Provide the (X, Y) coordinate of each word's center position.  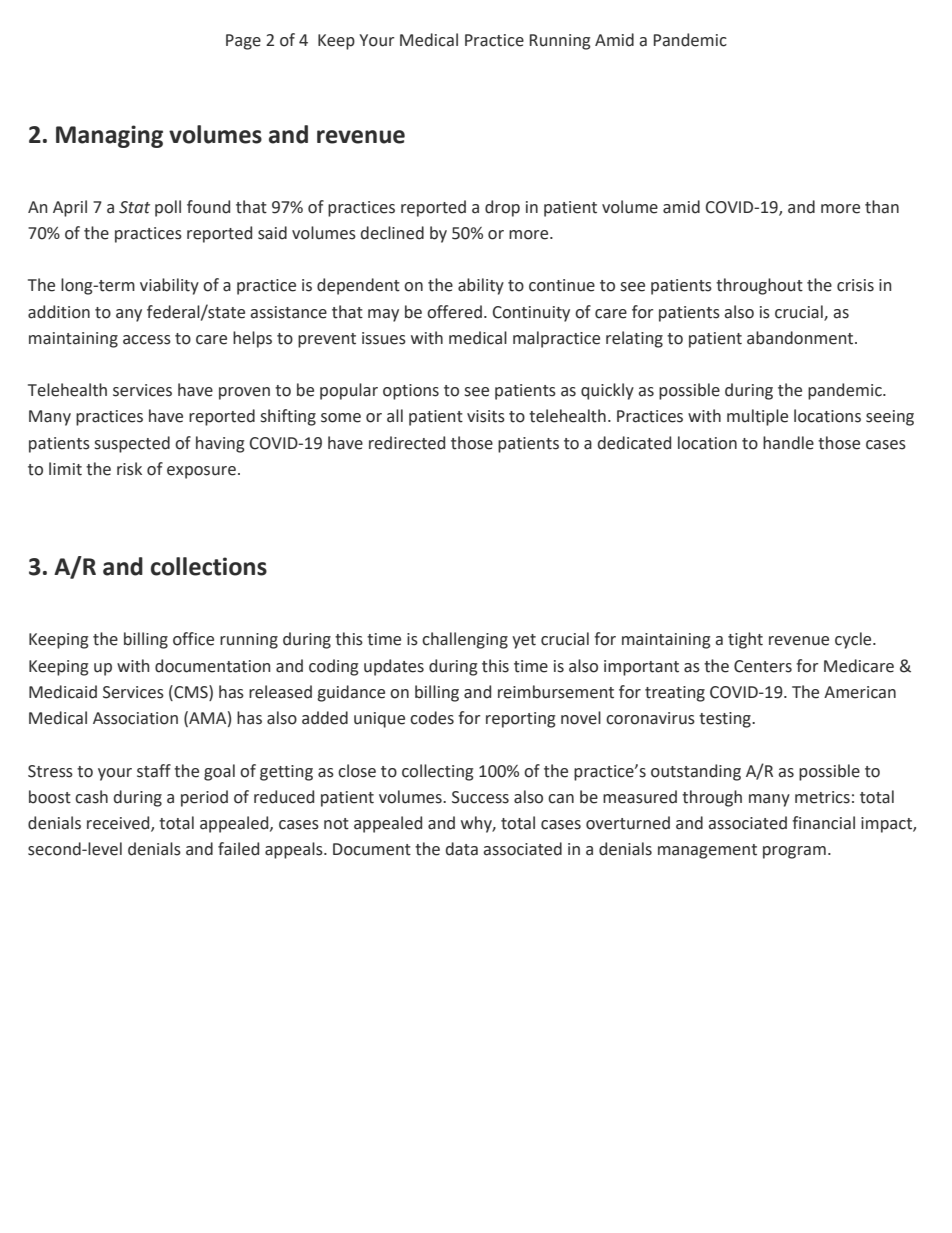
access (147, 340)
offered (454, 312)
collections (209, 566)
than (882, 207)
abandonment (801, 338)
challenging (465, 640)
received (119, 824)
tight (745, 640)
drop (502, 208)
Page (243, 42)
